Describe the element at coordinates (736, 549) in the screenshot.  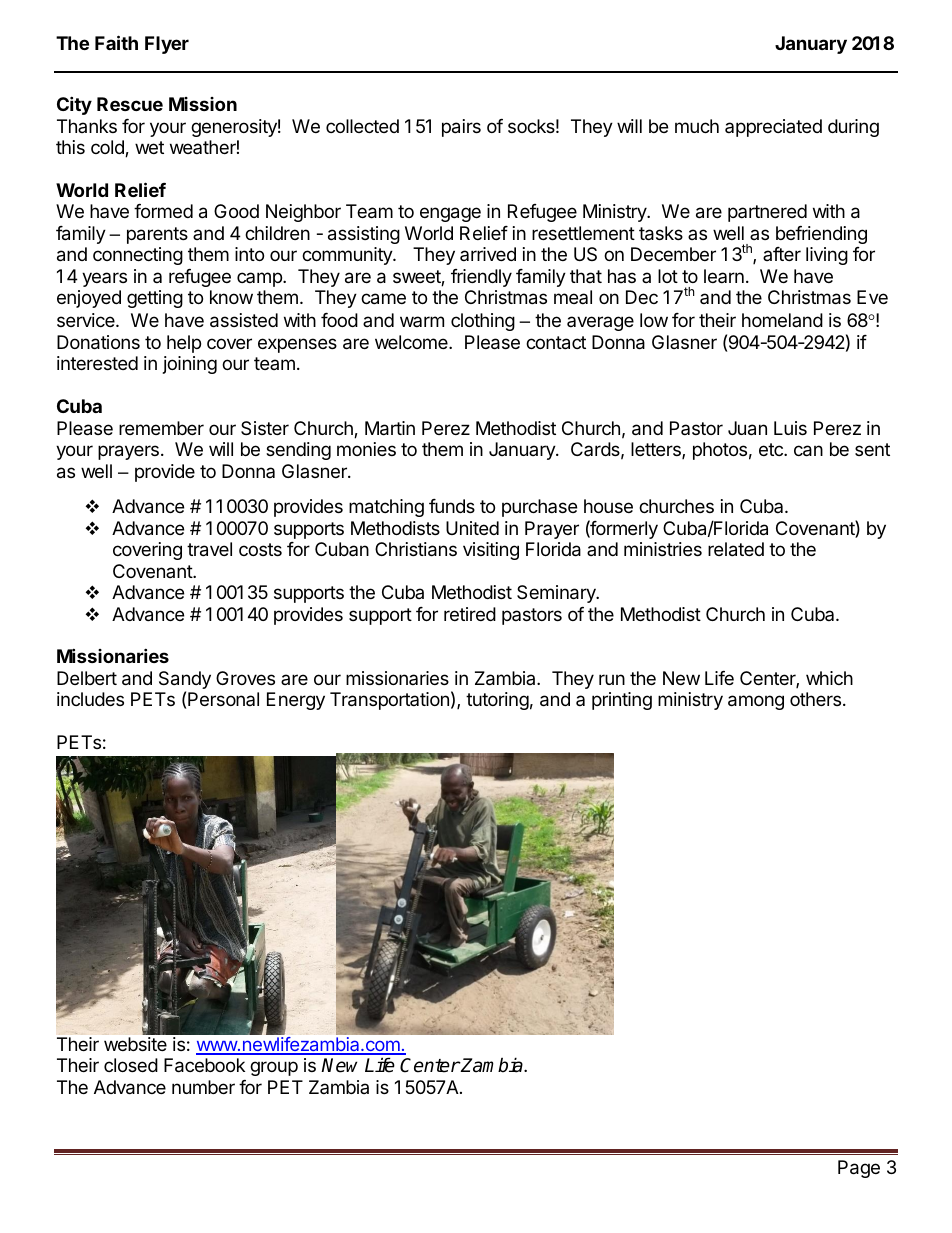
I see `related` at that location.
